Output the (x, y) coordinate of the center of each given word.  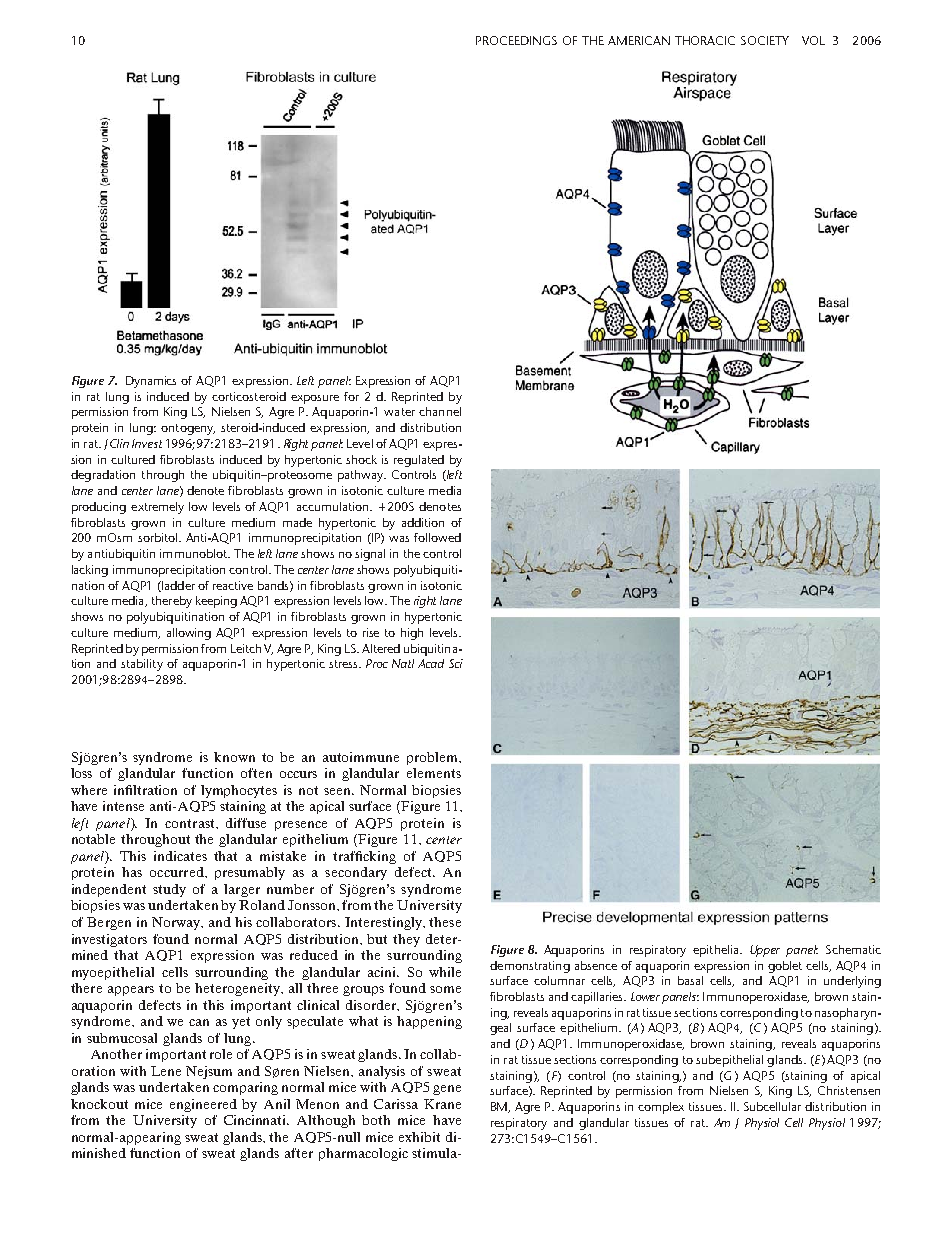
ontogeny (188, 429)
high (412, 634)
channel (440, 411)
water (399, 412)
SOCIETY (765, 40)
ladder (177, 586)
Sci (456, 663)
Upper (765, 951)
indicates (180, 856)
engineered (203, 1105)
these (445, 922)
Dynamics (151, 382)
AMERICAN (639, 40)
